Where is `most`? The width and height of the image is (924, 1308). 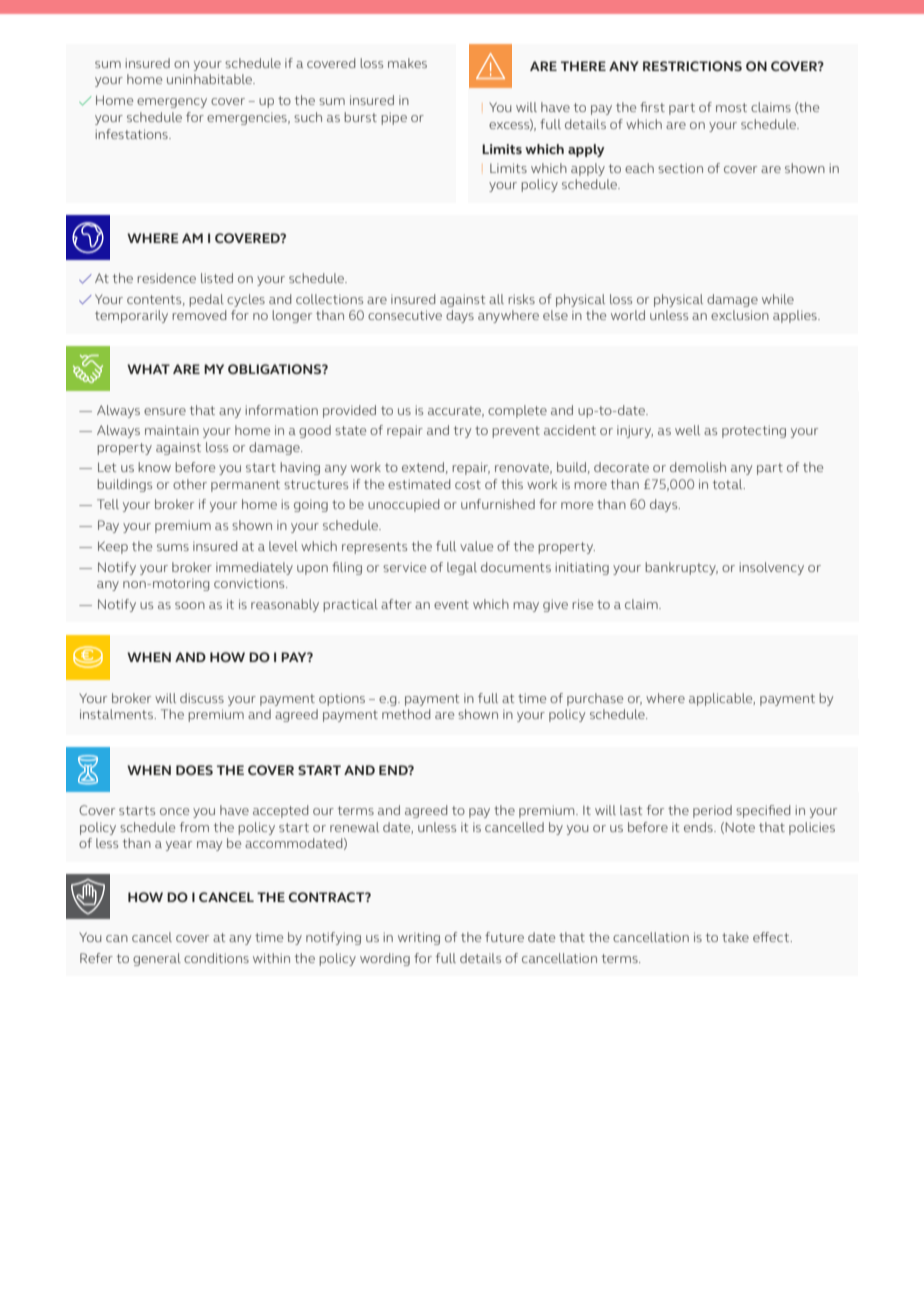 most is located at coordinates (731, 107).
